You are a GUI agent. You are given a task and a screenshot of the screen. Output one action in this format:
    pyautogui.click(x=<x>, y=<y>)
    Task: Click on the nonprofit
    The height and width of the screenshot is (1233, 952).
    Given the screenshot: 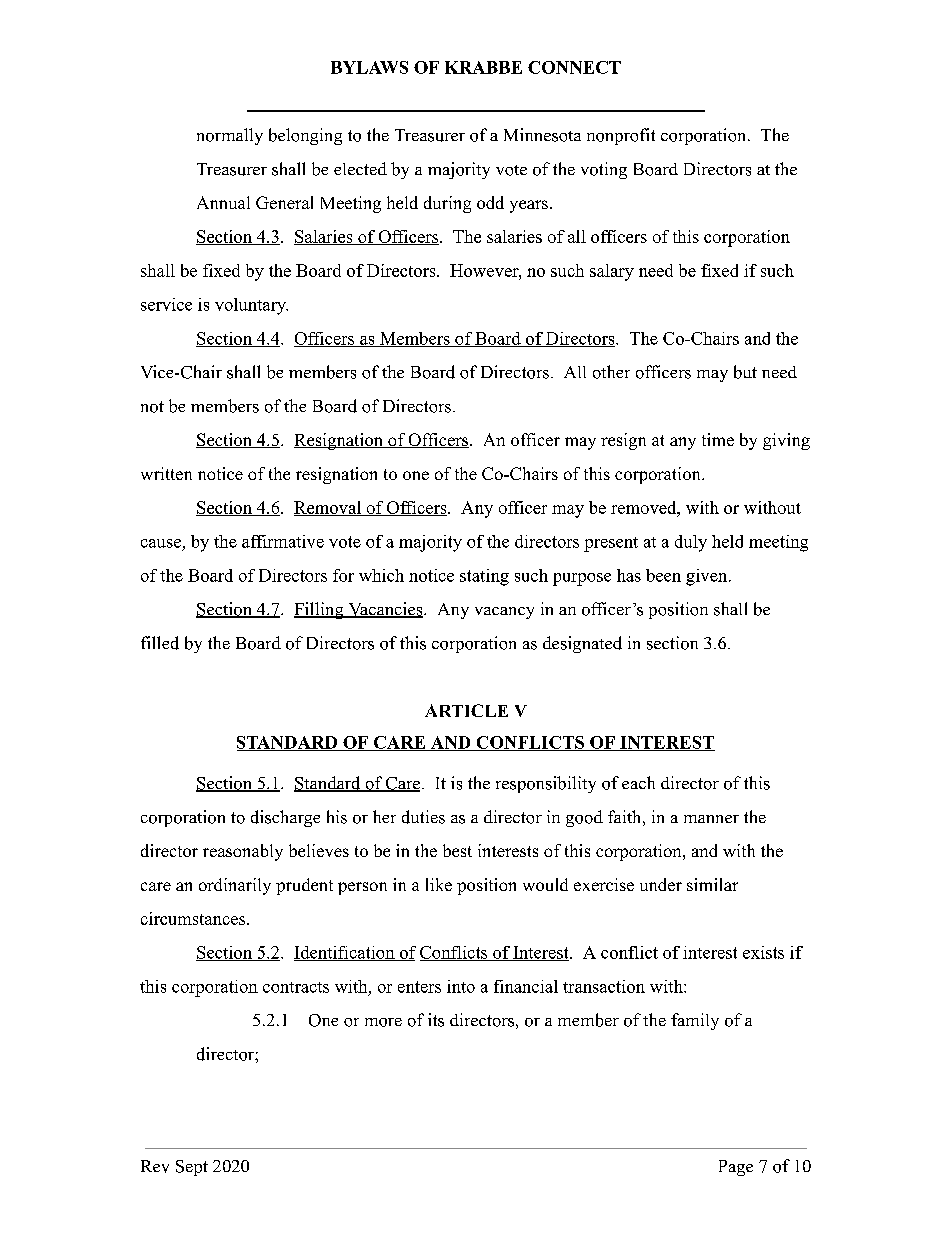 What is the action you would take?
    pyautogui.click(x=621, y=136)
